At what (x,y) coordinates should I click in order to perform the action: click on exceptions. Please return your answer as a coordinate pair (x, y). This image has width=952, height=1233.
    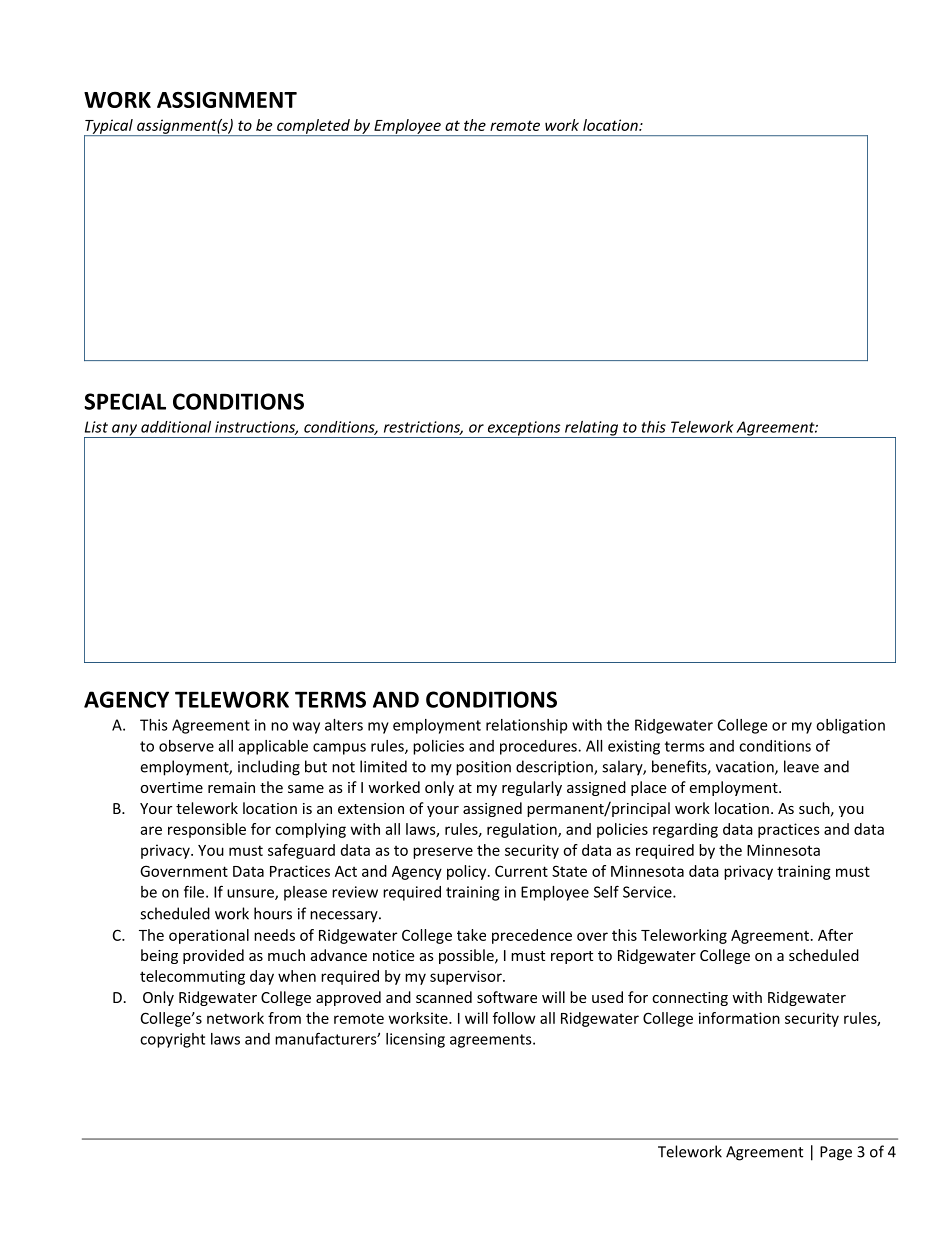
    Looking at the image, I should click on (524, 429).
